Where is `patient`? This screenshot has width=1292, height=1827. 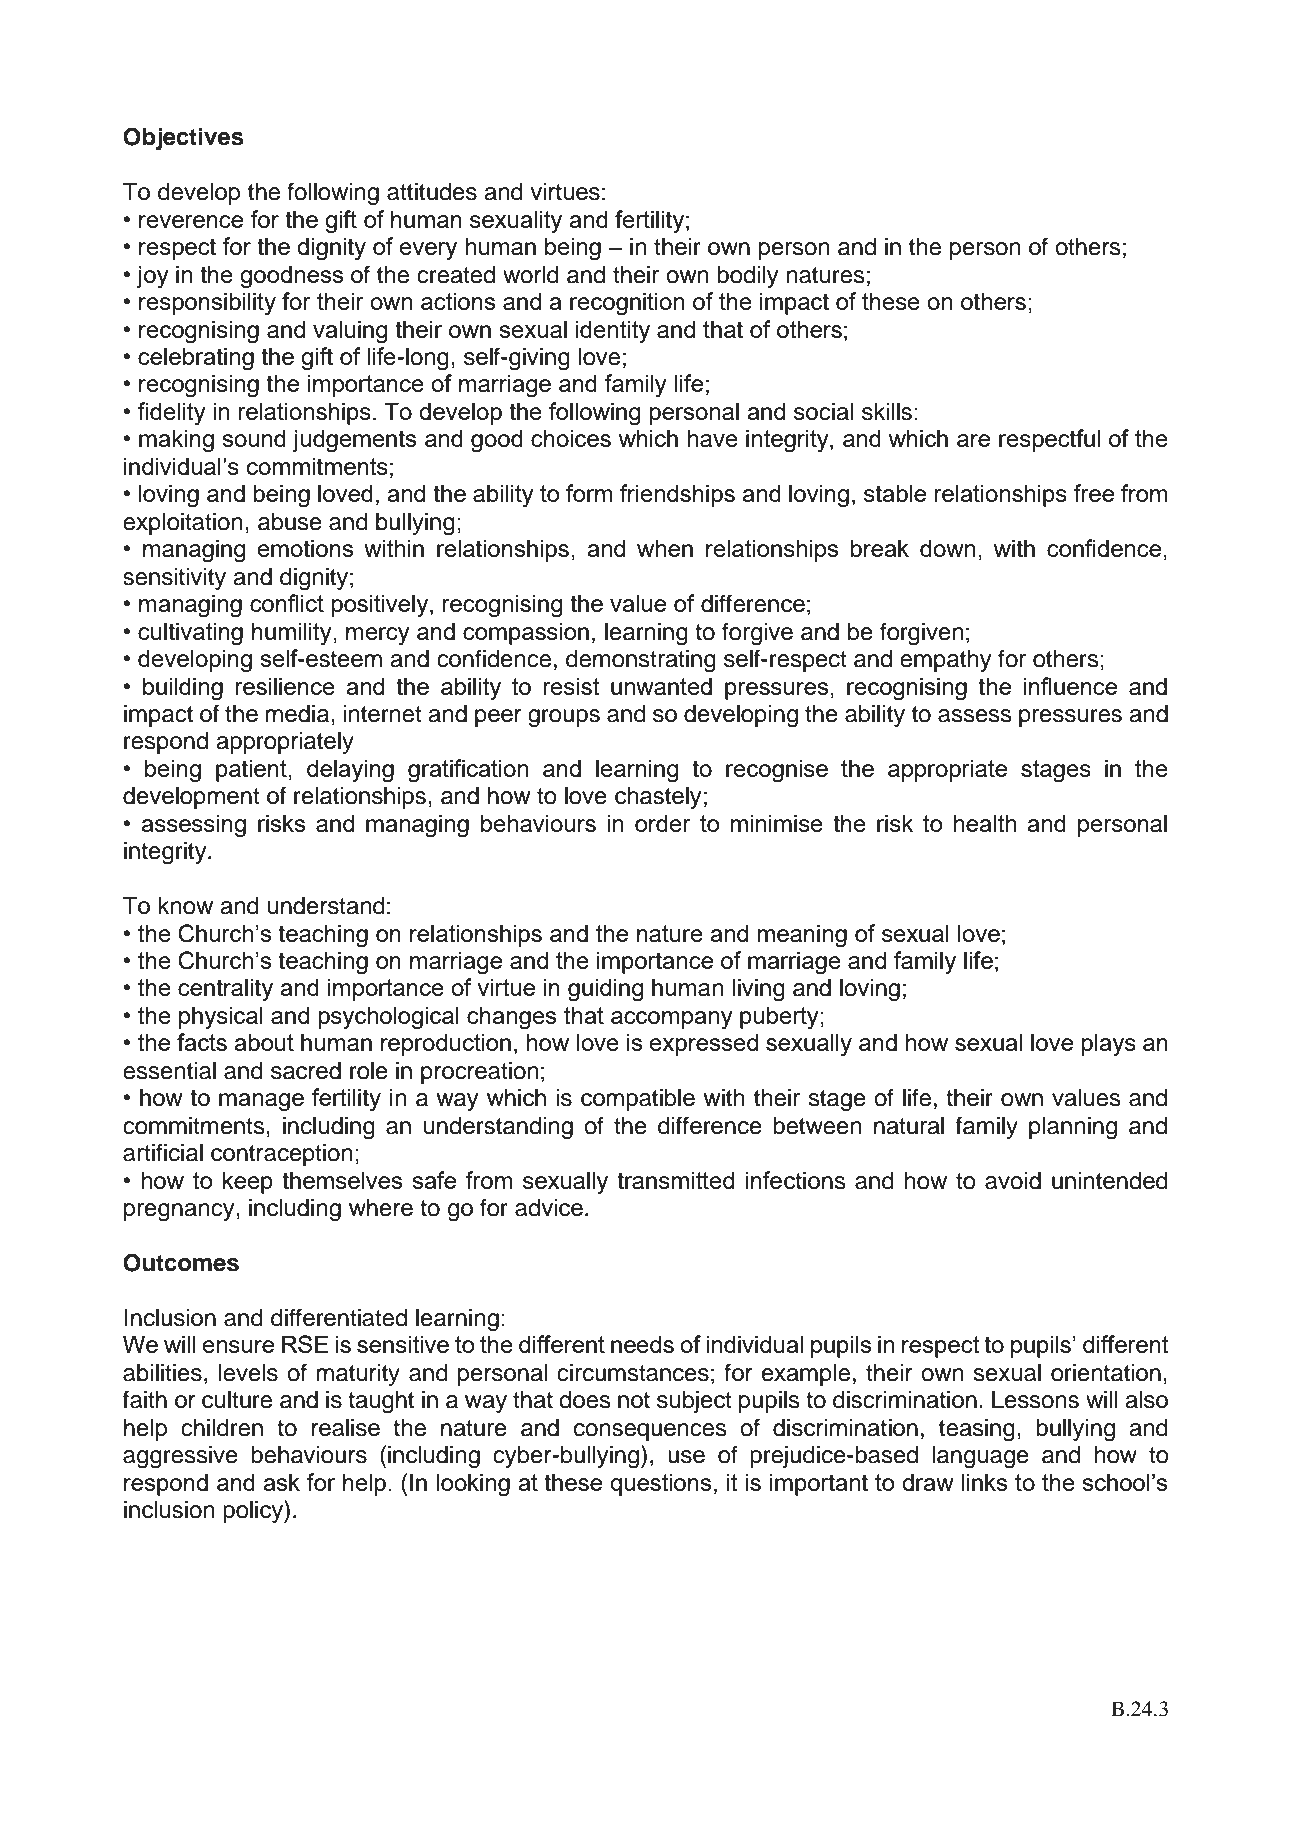 patient is located at coordinates (252, 770).
